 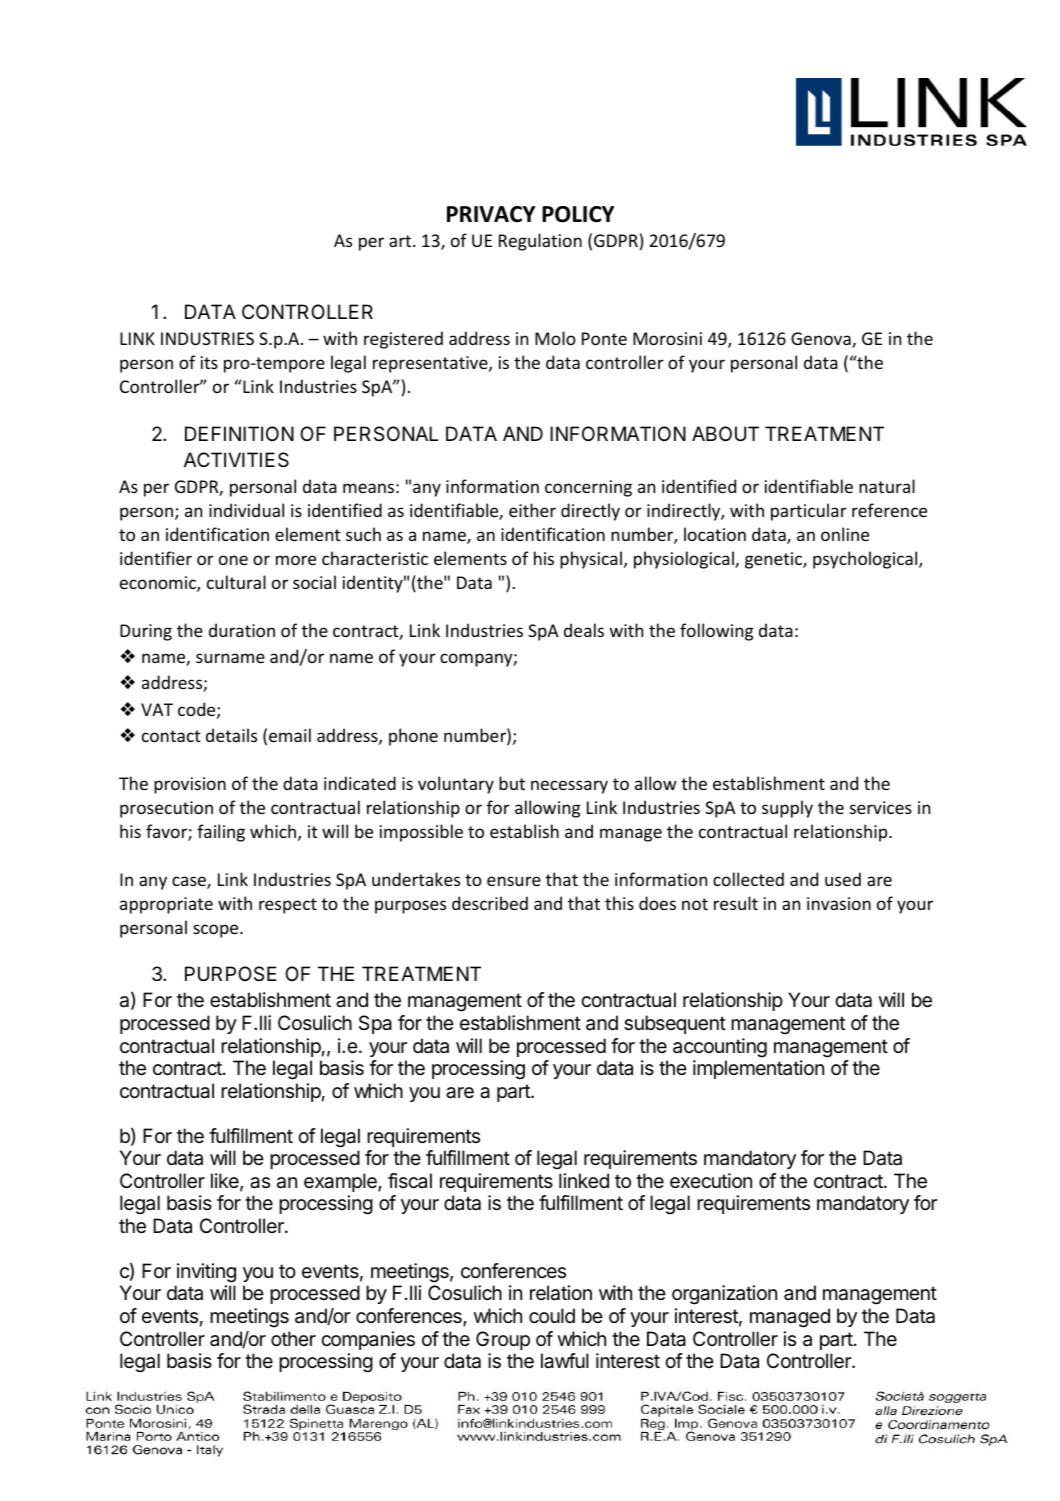 I want to click on supply, so click(x=787, y=809).
